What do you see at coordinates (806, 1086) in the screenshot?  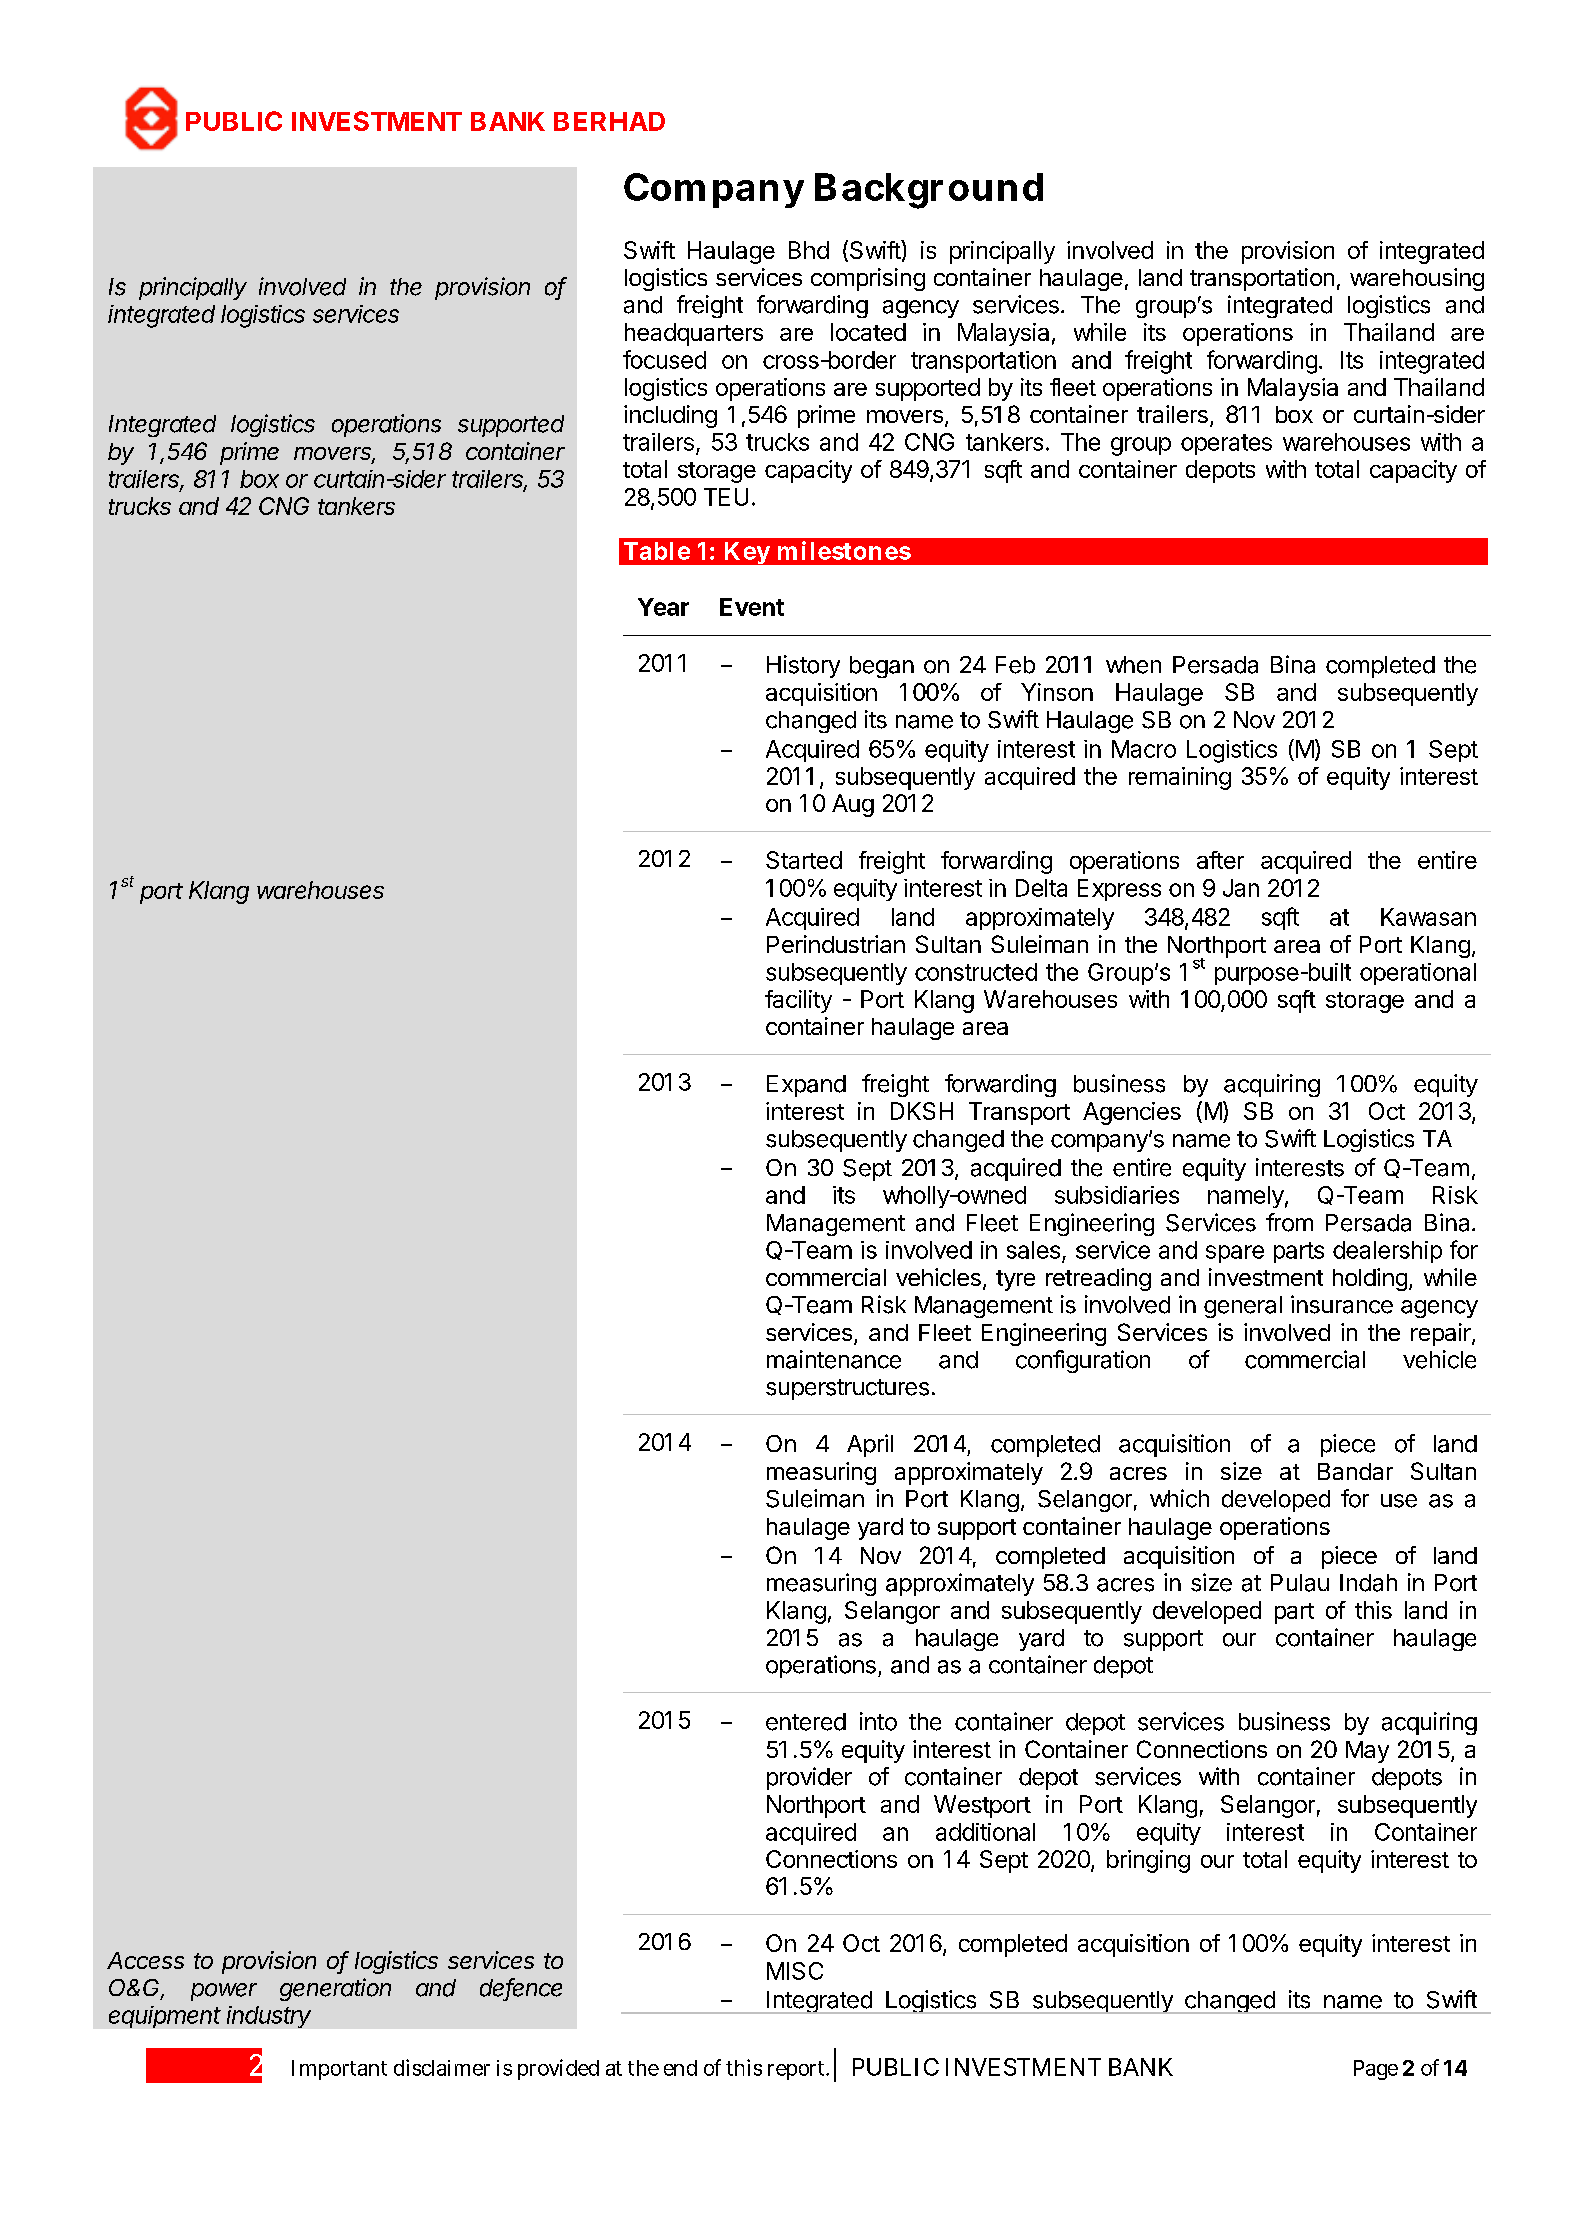 I see `Expand` at bounding box center [806, 1086].
